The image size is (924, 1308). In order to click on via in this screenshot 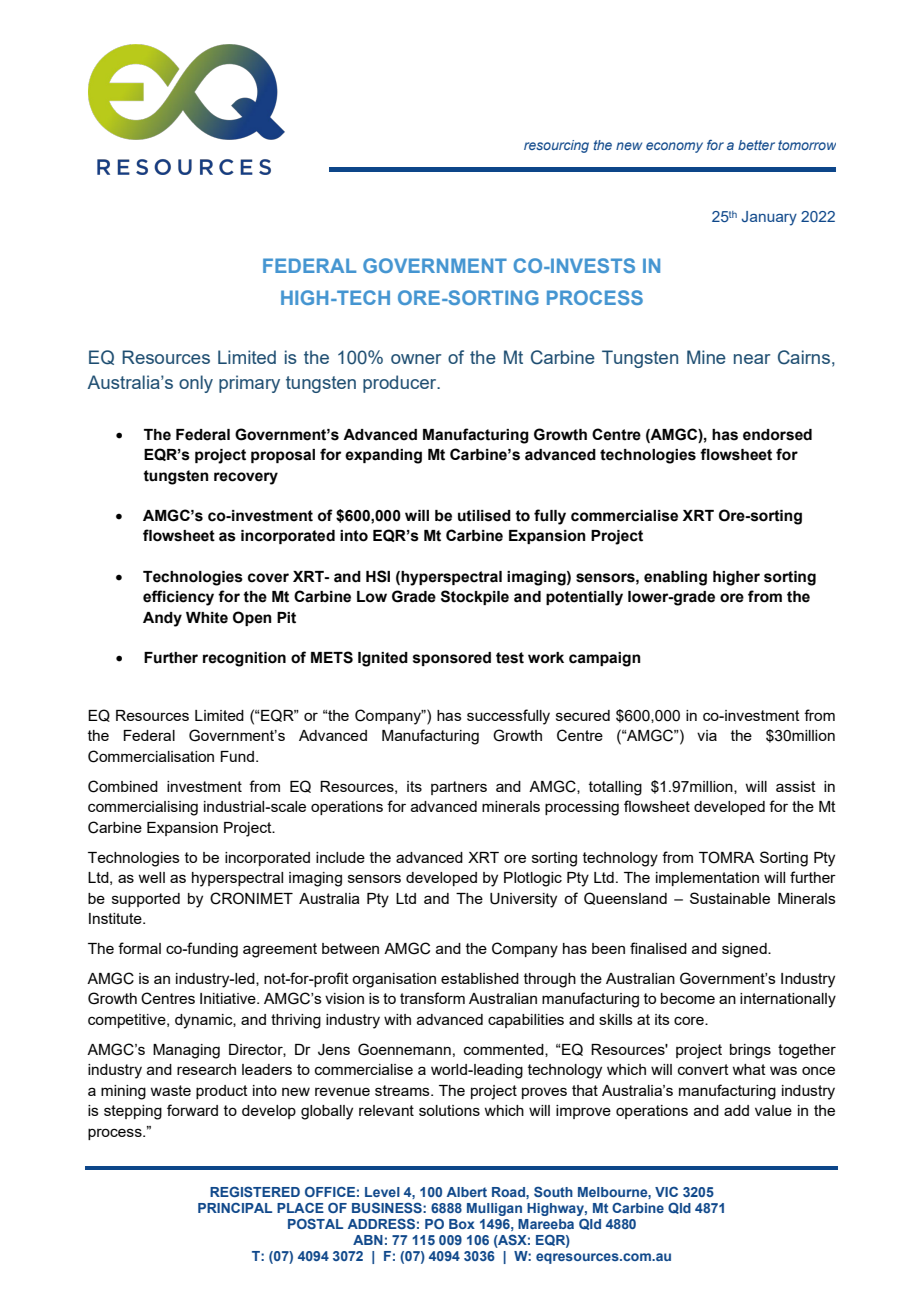, I will do `click(707, 735)`.
